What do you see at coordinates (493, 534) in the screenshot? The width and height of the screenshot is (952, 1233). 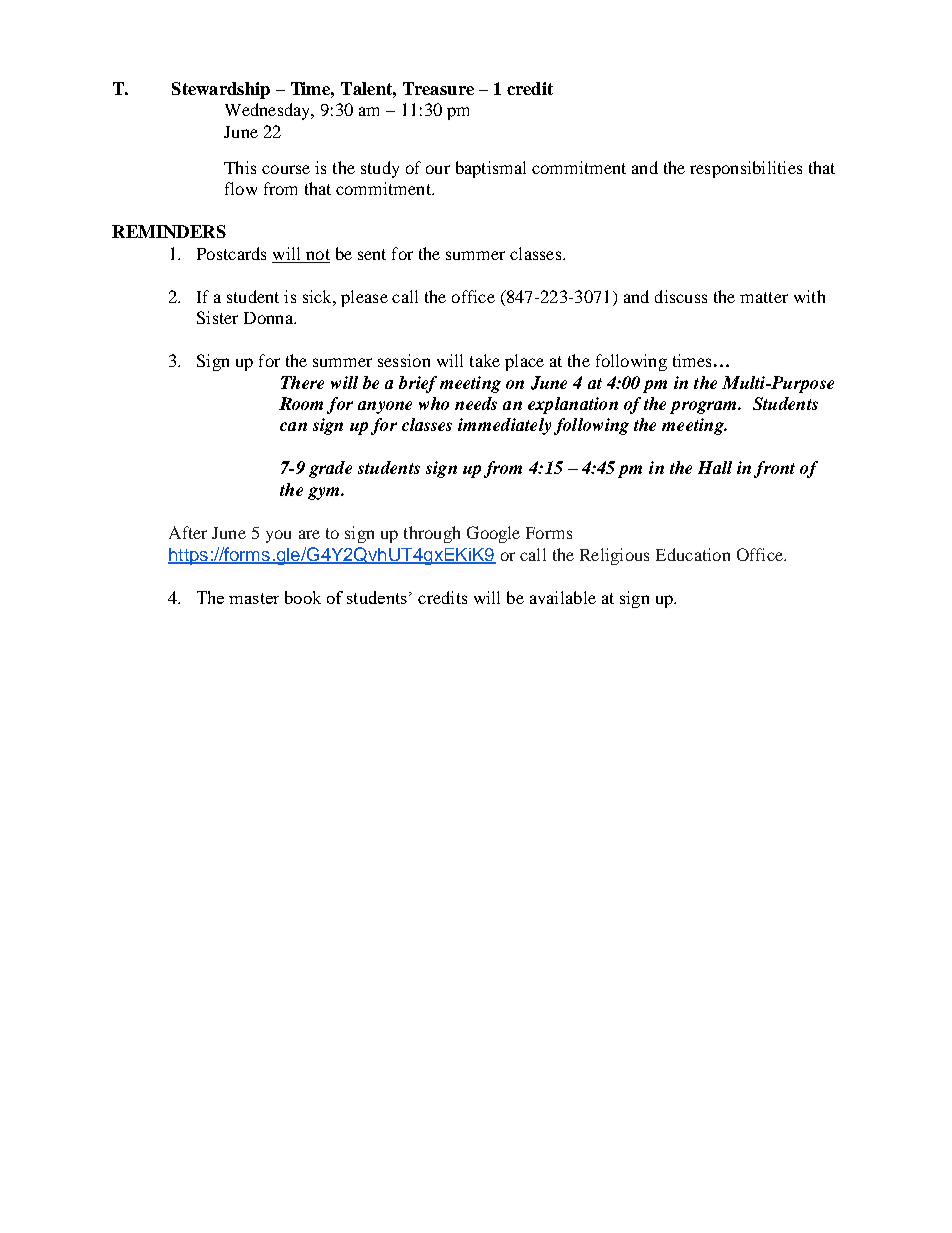 I see `Google` at bounding box center [493, 534].
